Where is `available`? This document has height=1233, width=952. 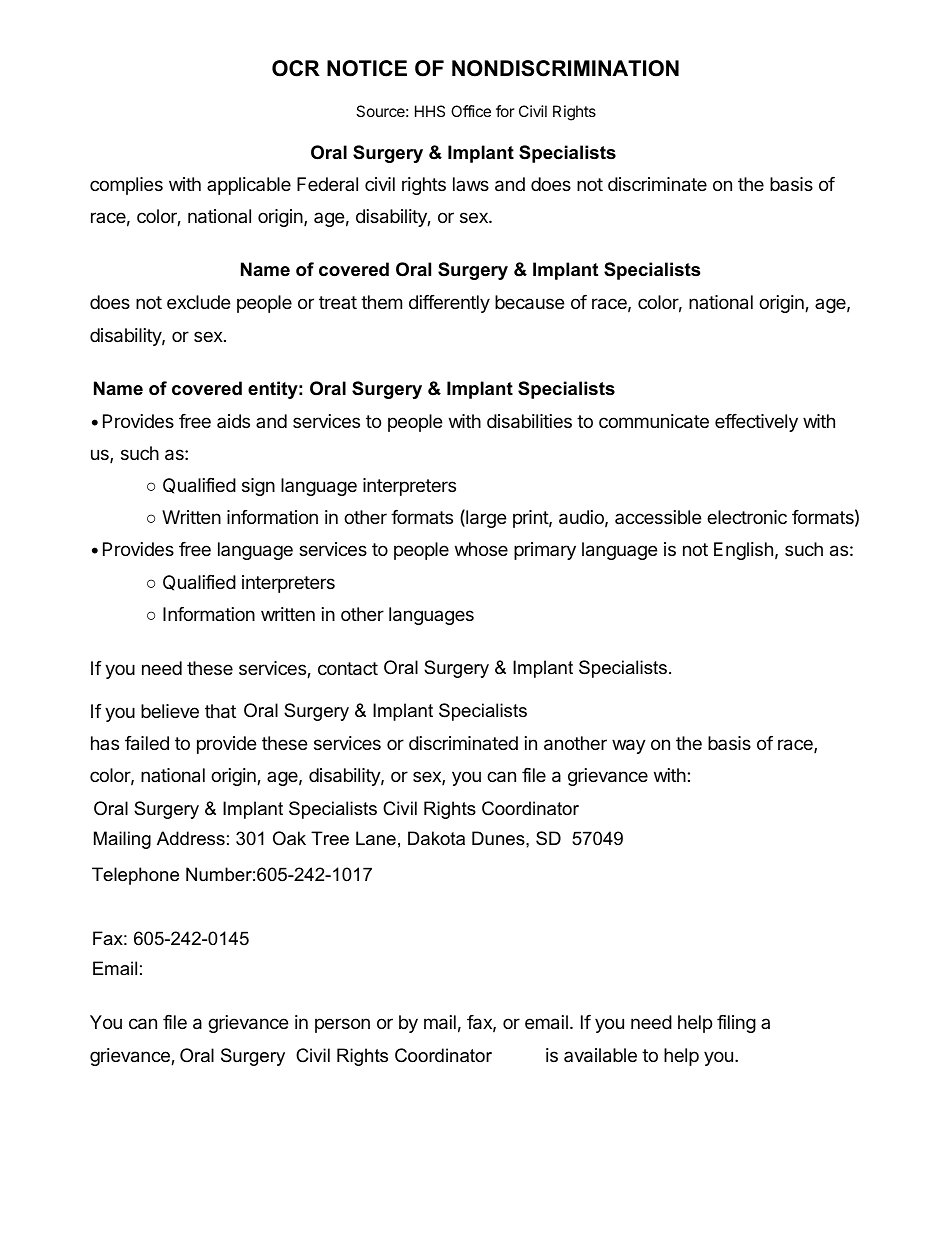
available is located at coordinates (600, 1055).
